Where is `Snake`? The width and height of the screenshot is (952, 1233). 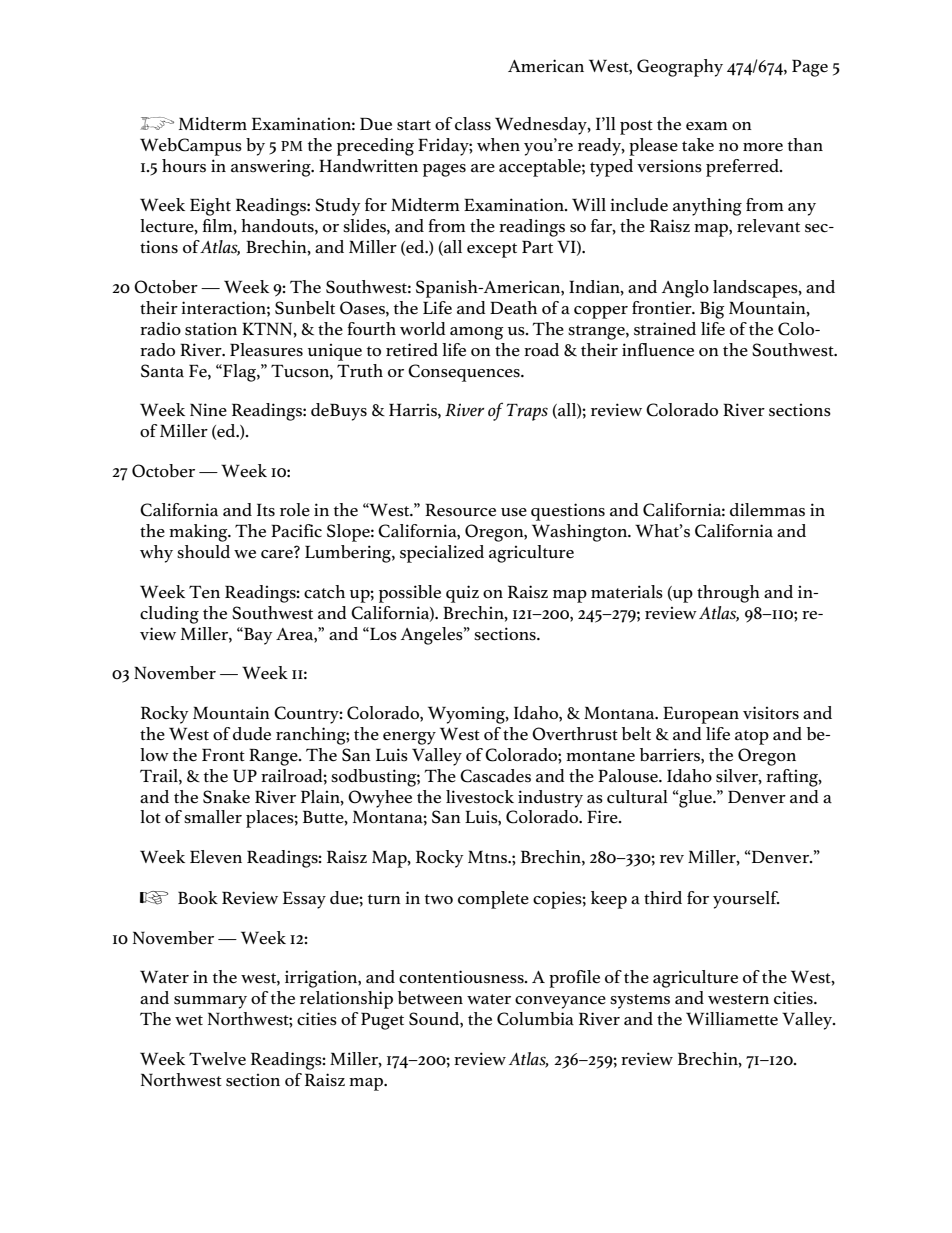 Snake is located at coordinates (226, 797).
